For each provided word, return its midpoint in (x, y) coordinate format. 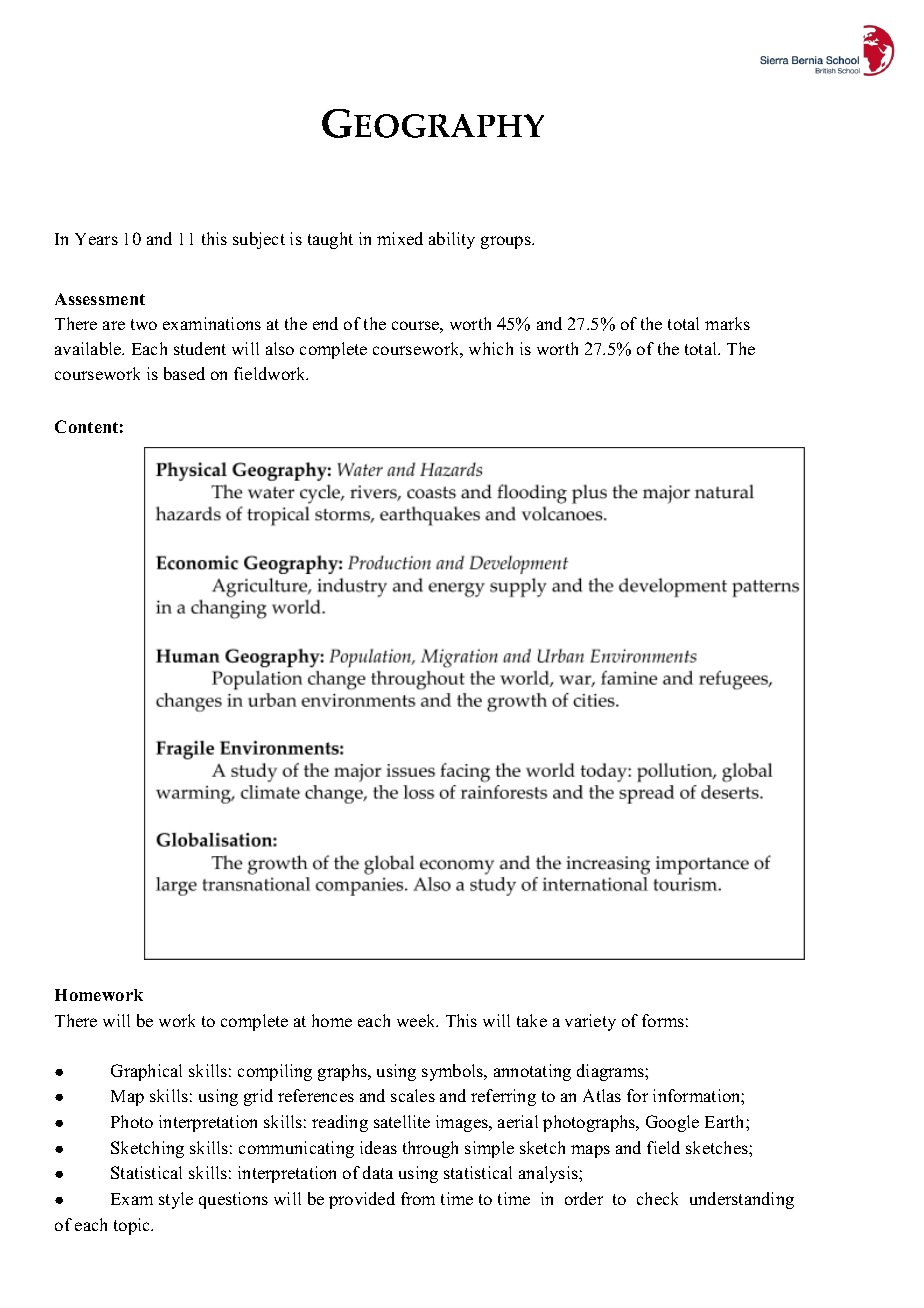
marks (727, 323)
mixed (400, 238)
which (491, 348)
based (184, 373)
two (144, 324)
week (417, 1020)
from (418, 1198)
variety (590, 1022)
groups (507, 242)
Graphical (146, 1072)
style (176, 1200)
